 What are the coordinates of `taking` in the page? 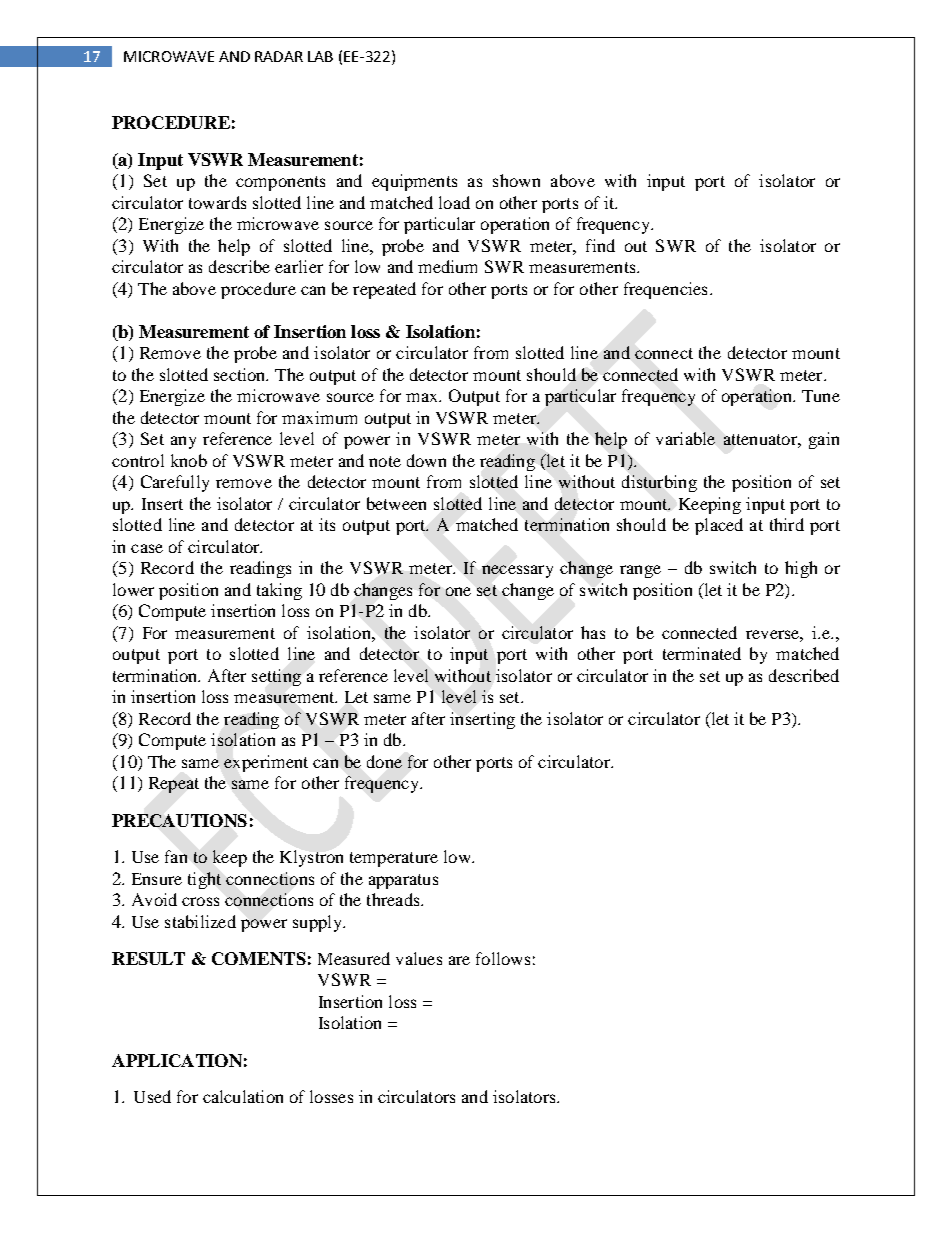 It's located at (279, 591).
